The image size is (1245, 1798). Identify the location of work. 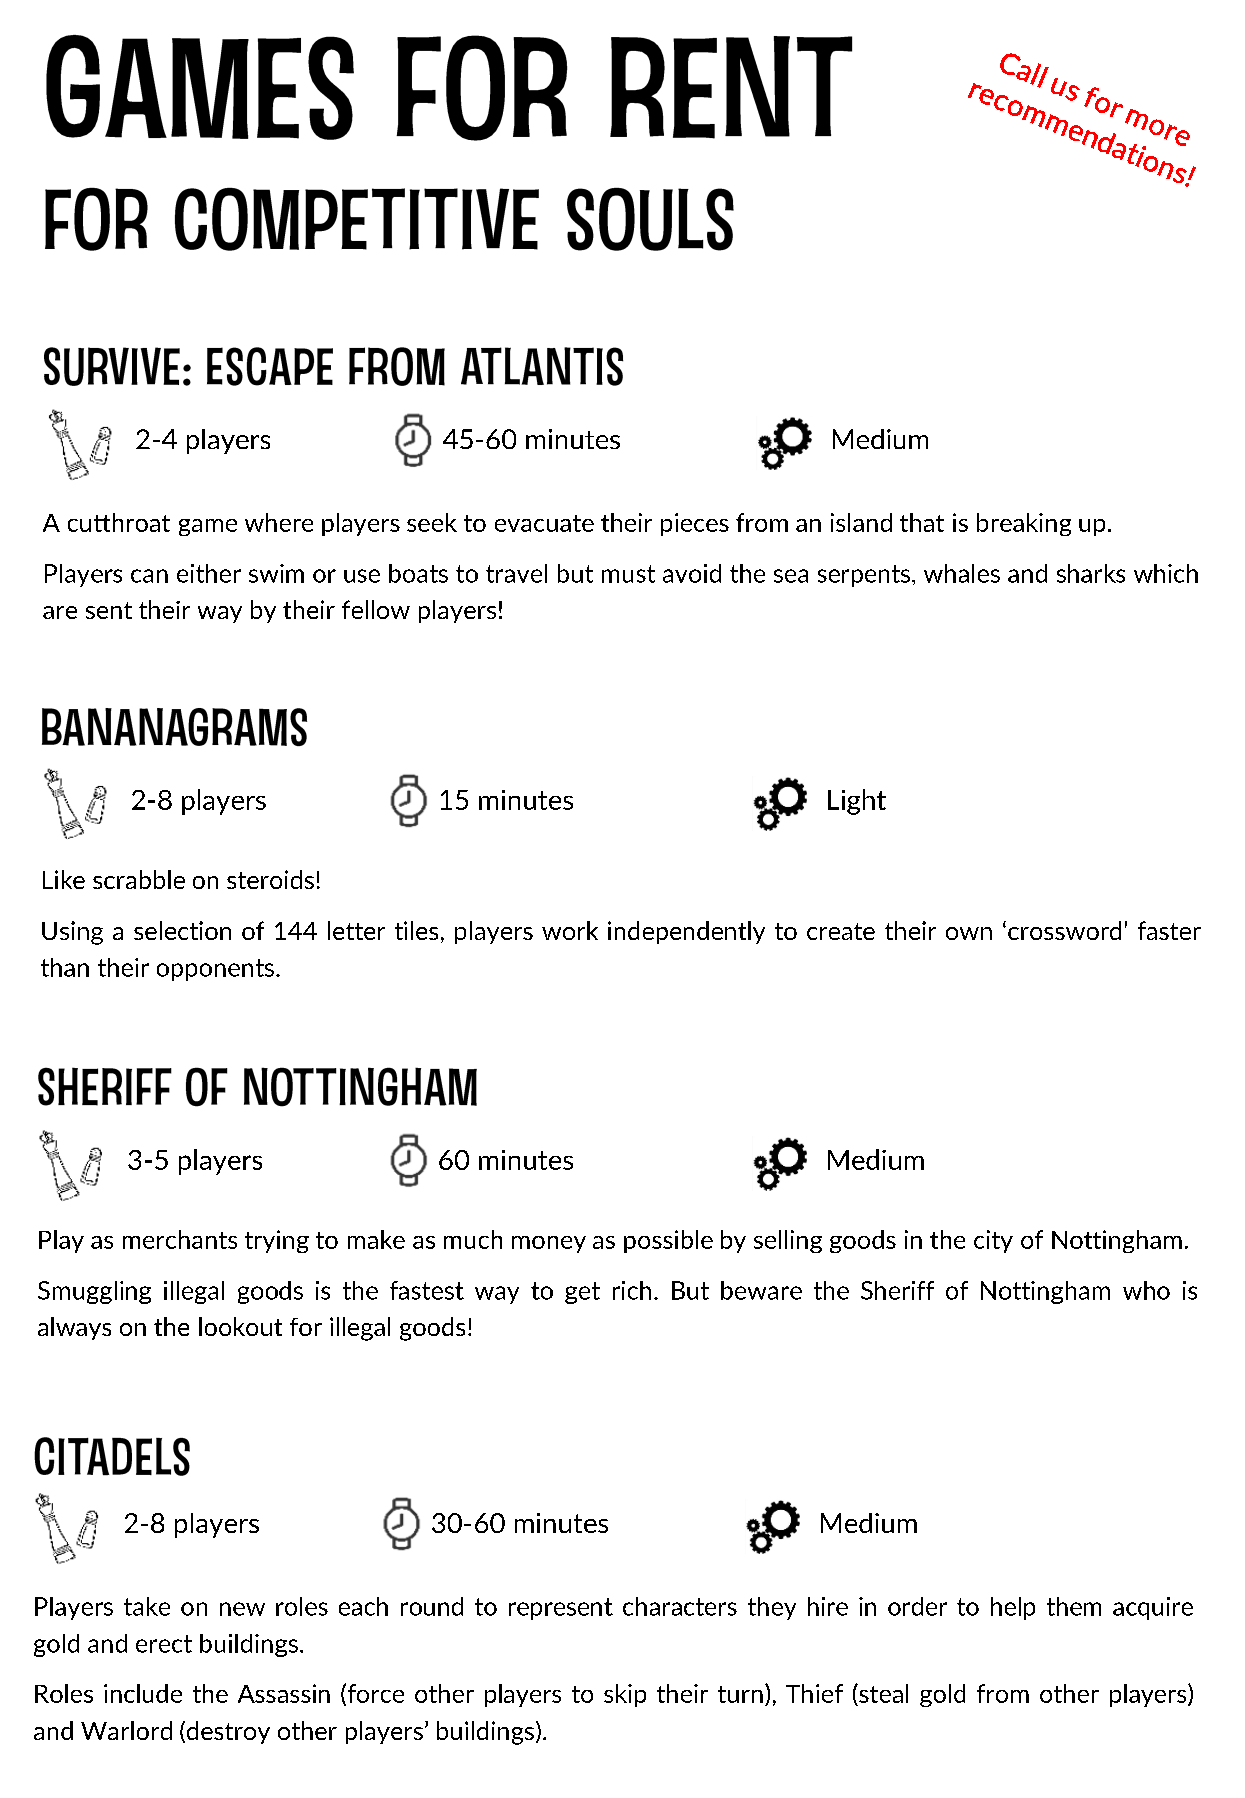
(570, 930).
